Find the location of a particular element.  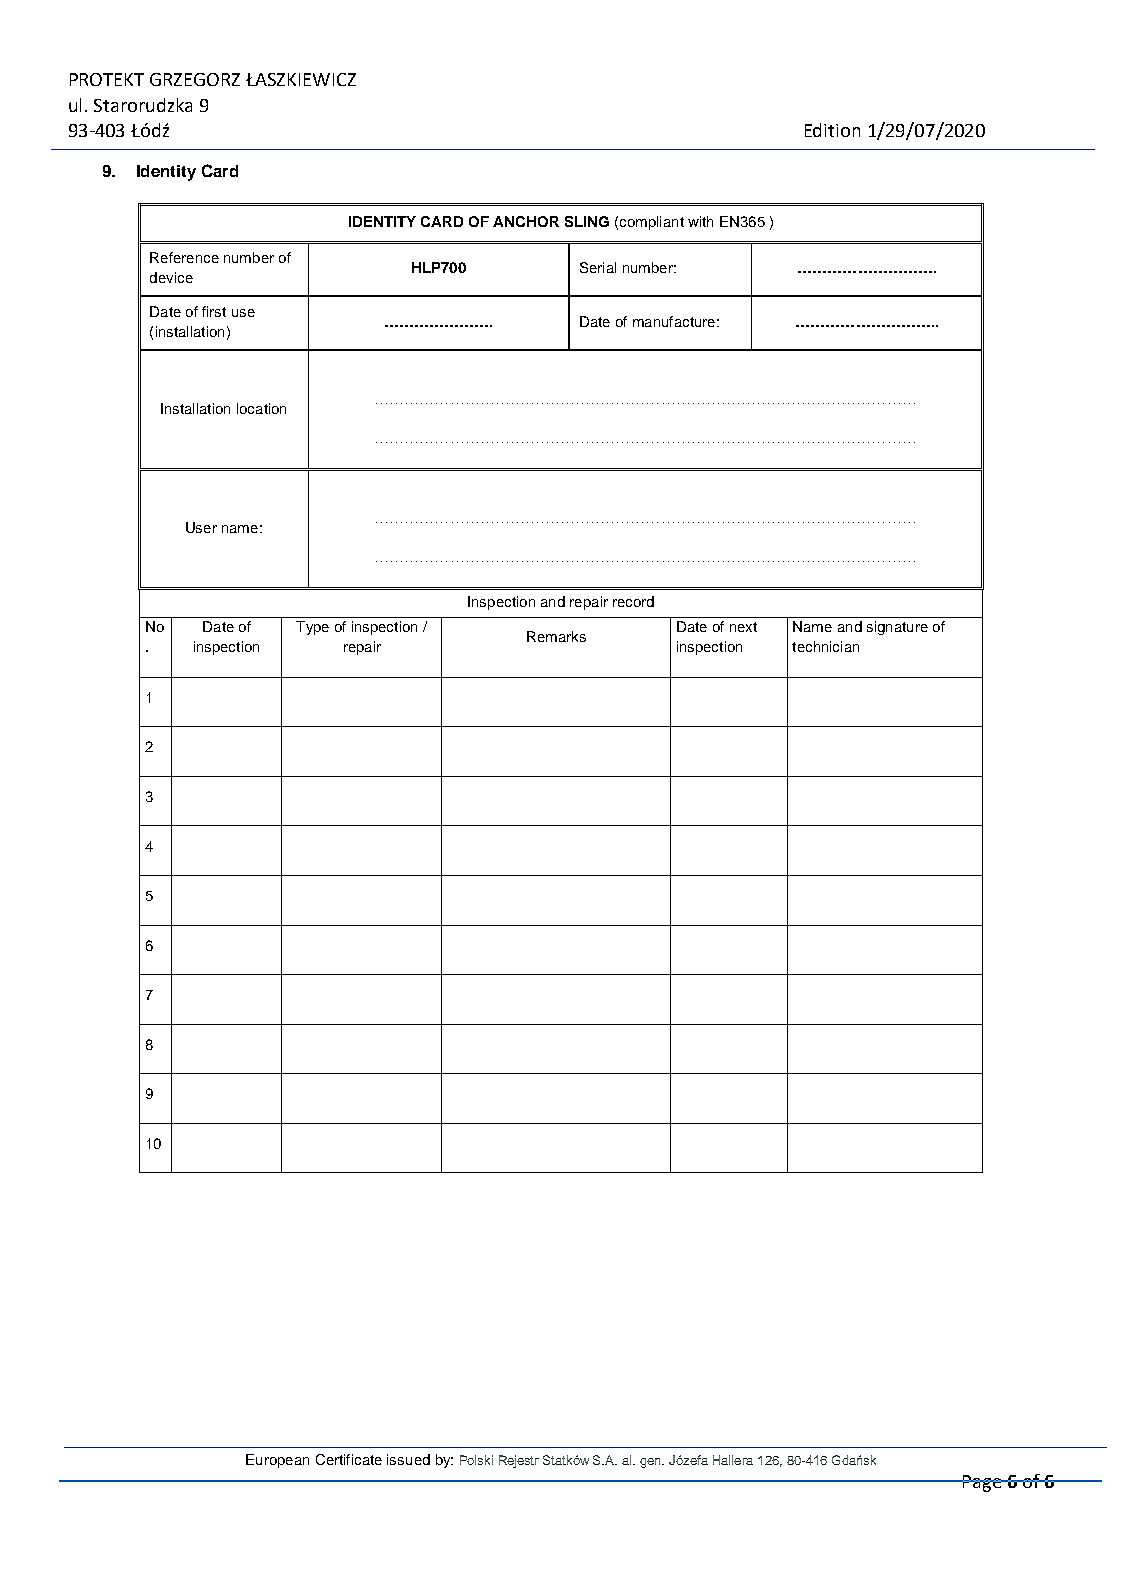

record is located at coordinates (633, 601).
